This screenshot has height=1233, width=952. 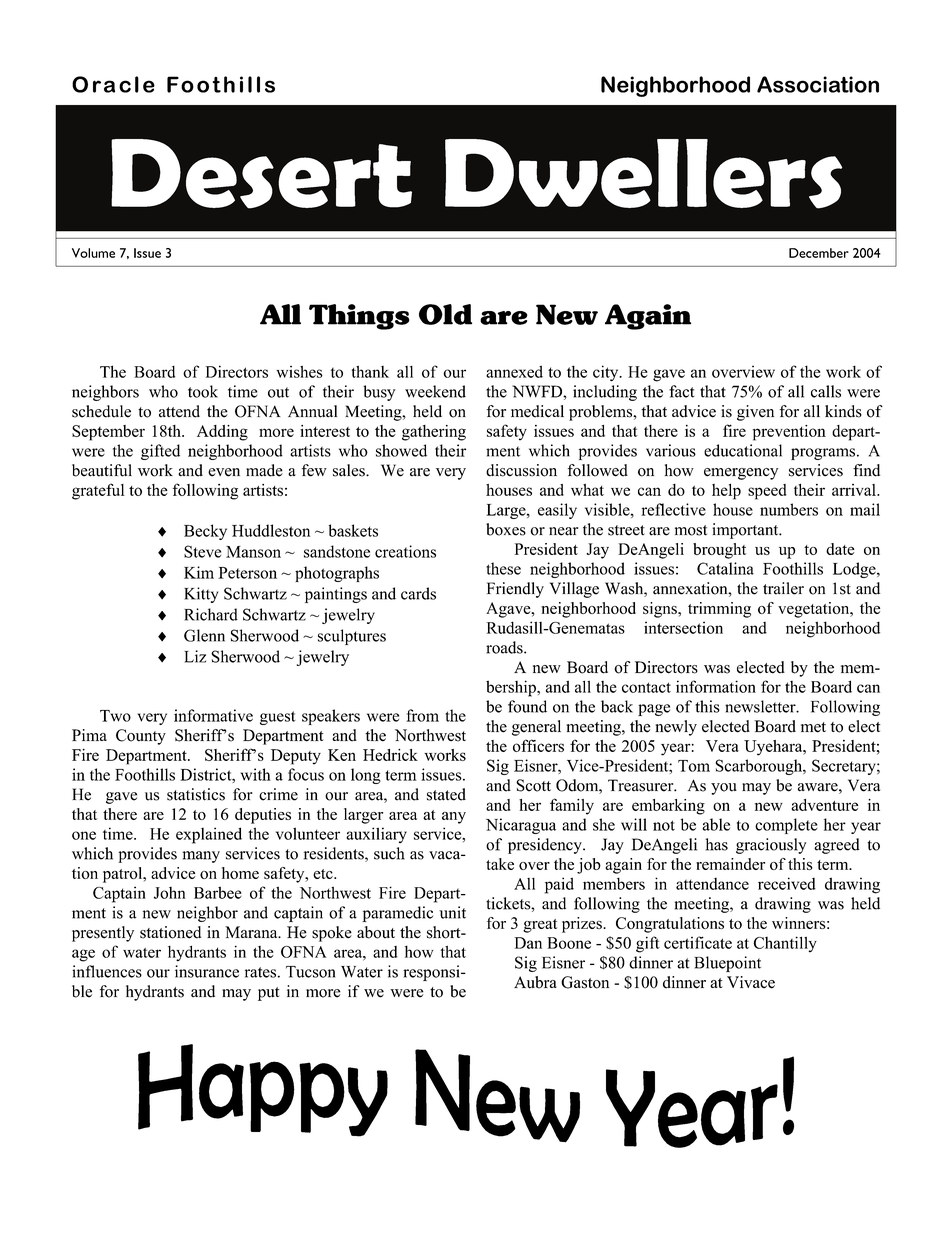 What do you see at coordinates (741, 474) in the screenshot?
I see `emergency` at bounding box center [741, 474].
